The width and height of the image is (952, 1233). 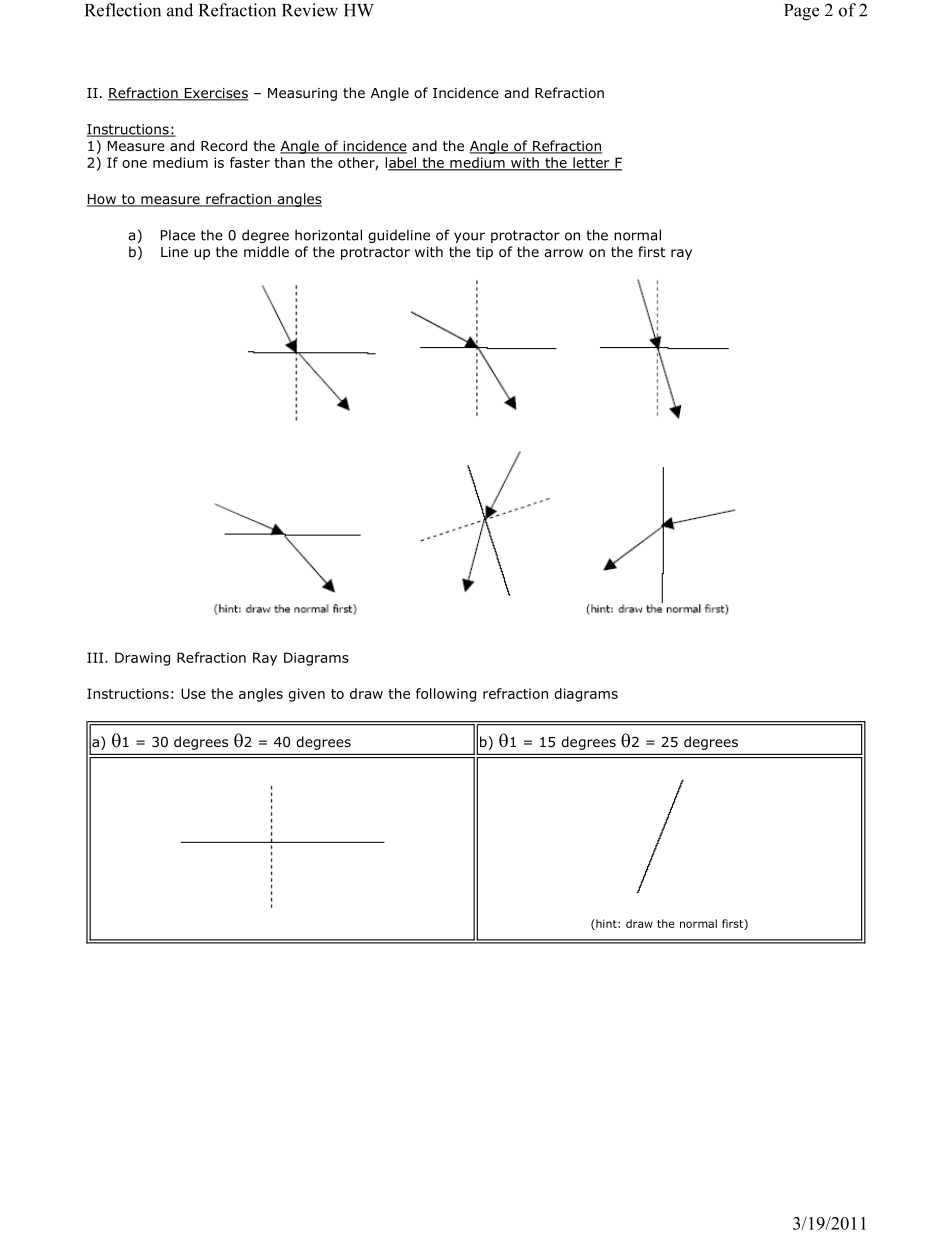 What do you see at coordinates (266, 251) in the image?
I see `middle` at bounding box center [266, 251].
